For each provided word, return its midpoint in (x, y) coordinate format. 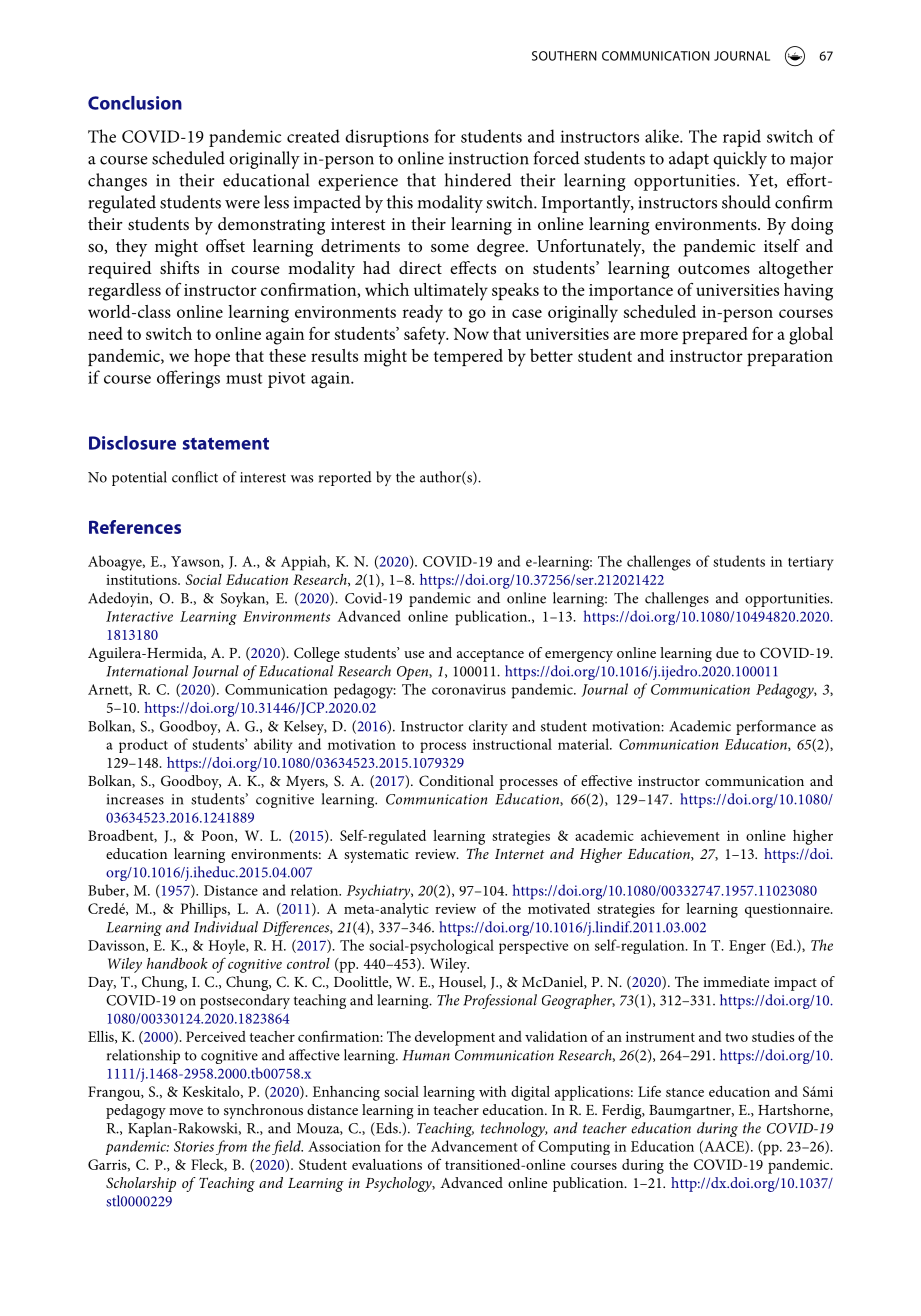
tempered (468, 357)
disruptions (387, 138)
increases (135, 799)
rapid (742, 138)
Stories (194, 1146)
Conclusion (135, 103)
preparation (790, 358)
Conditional (456, 780)
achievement (680, 835)
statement (226, 443)
